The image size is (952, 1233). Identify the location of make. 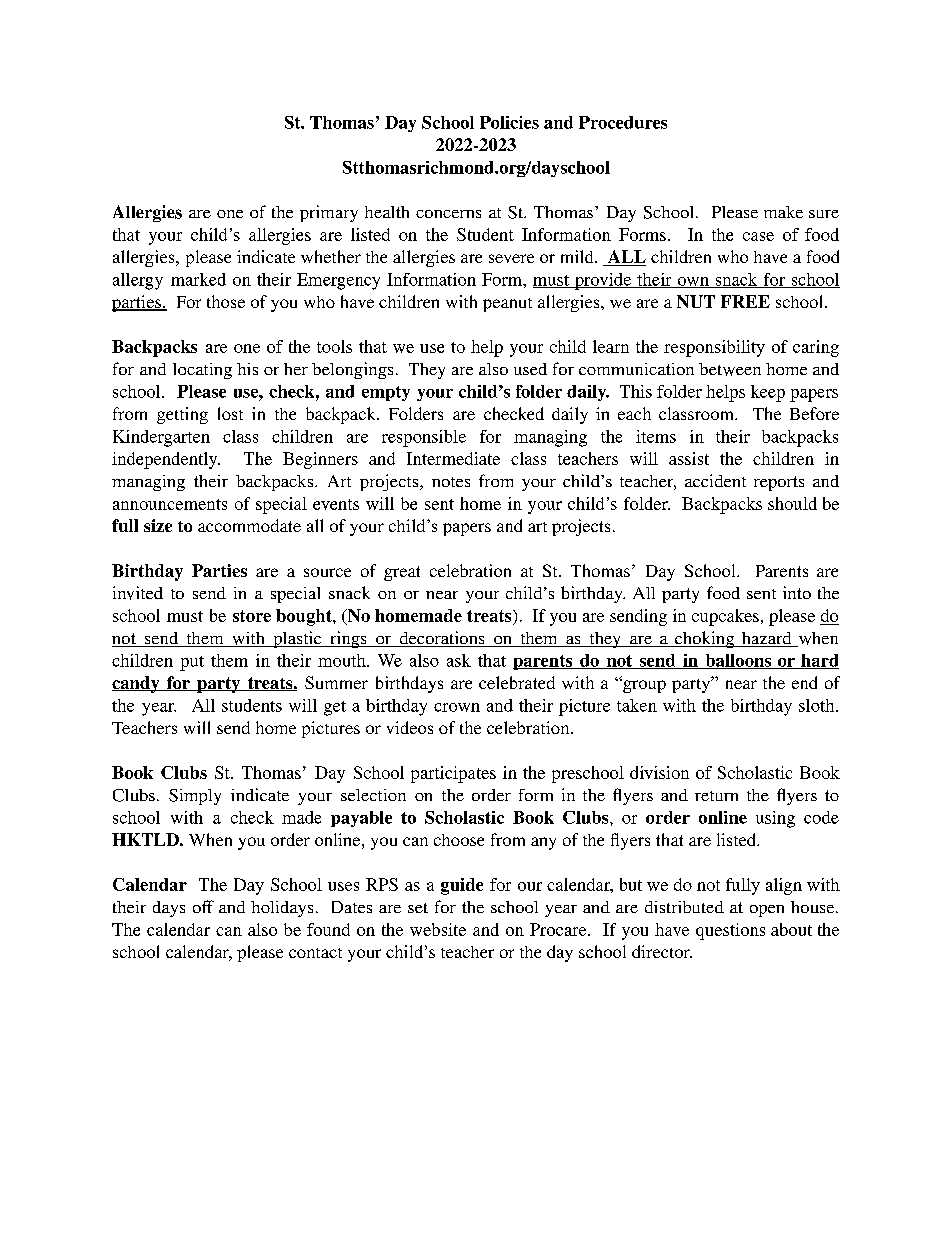
(783, 212).
